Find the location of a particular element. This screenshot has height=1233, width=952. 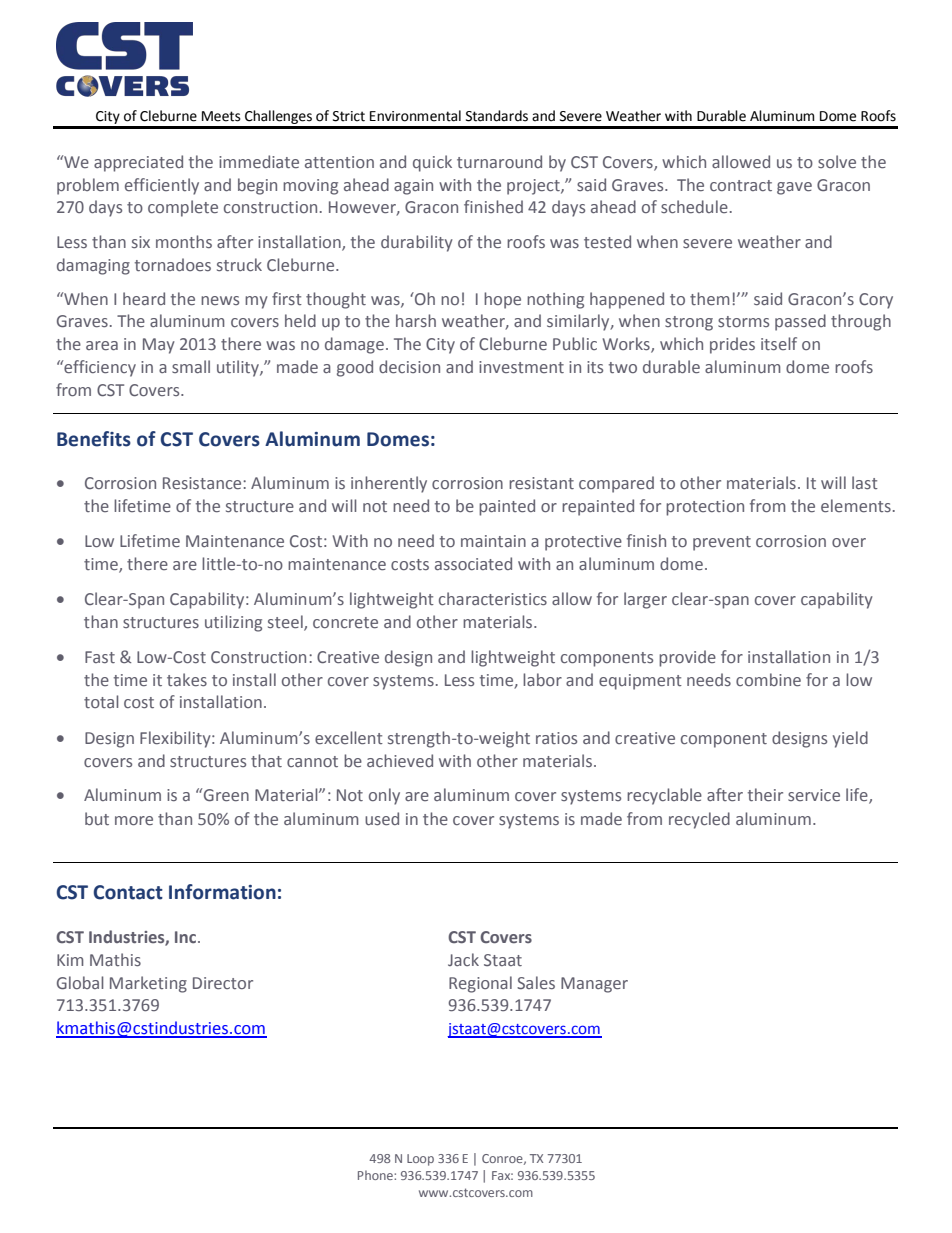

itself is located at coordinates (779, 343).
